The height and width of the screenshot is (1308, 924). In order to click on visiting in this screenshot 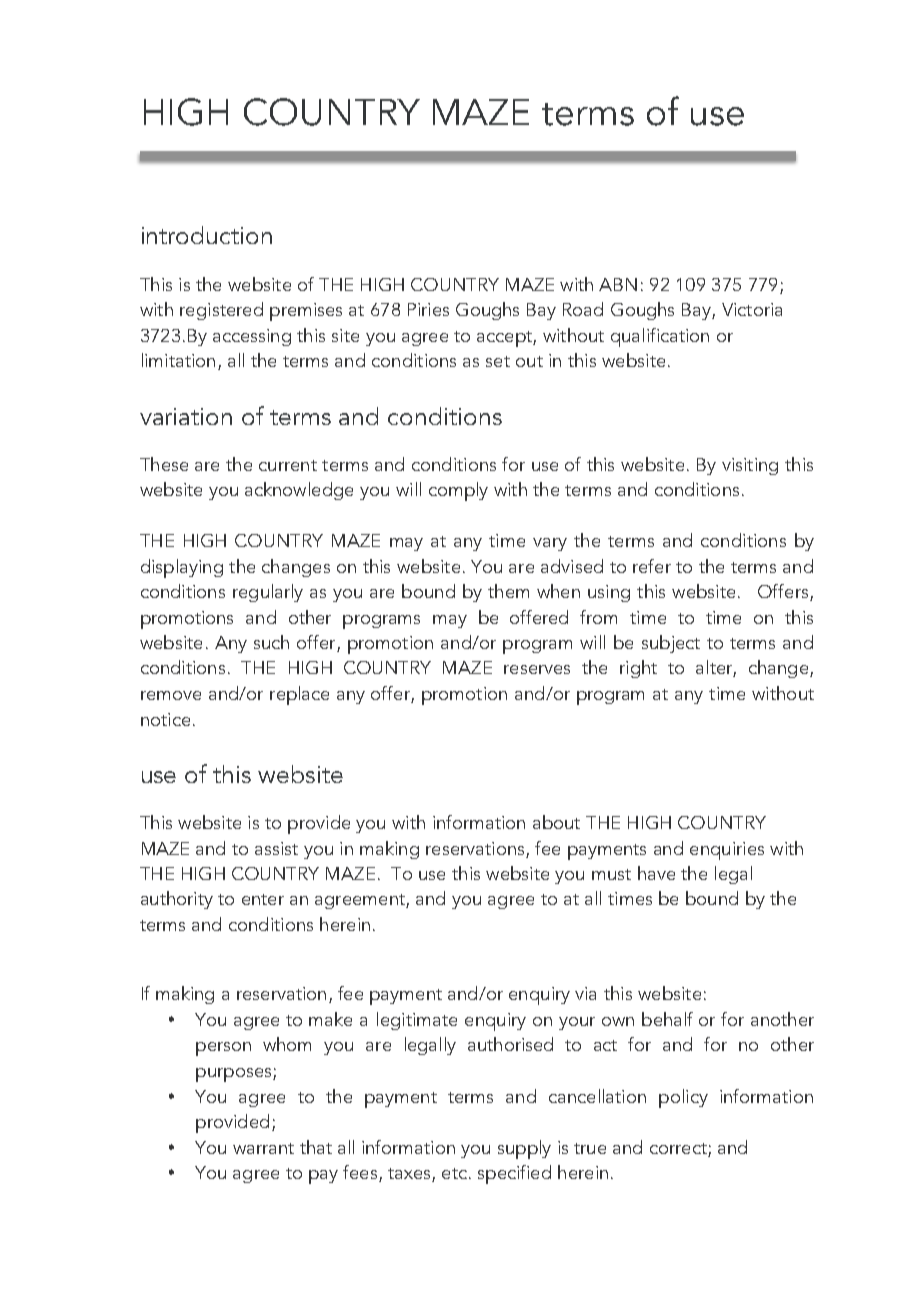, I will do `click(750, 466)`.
